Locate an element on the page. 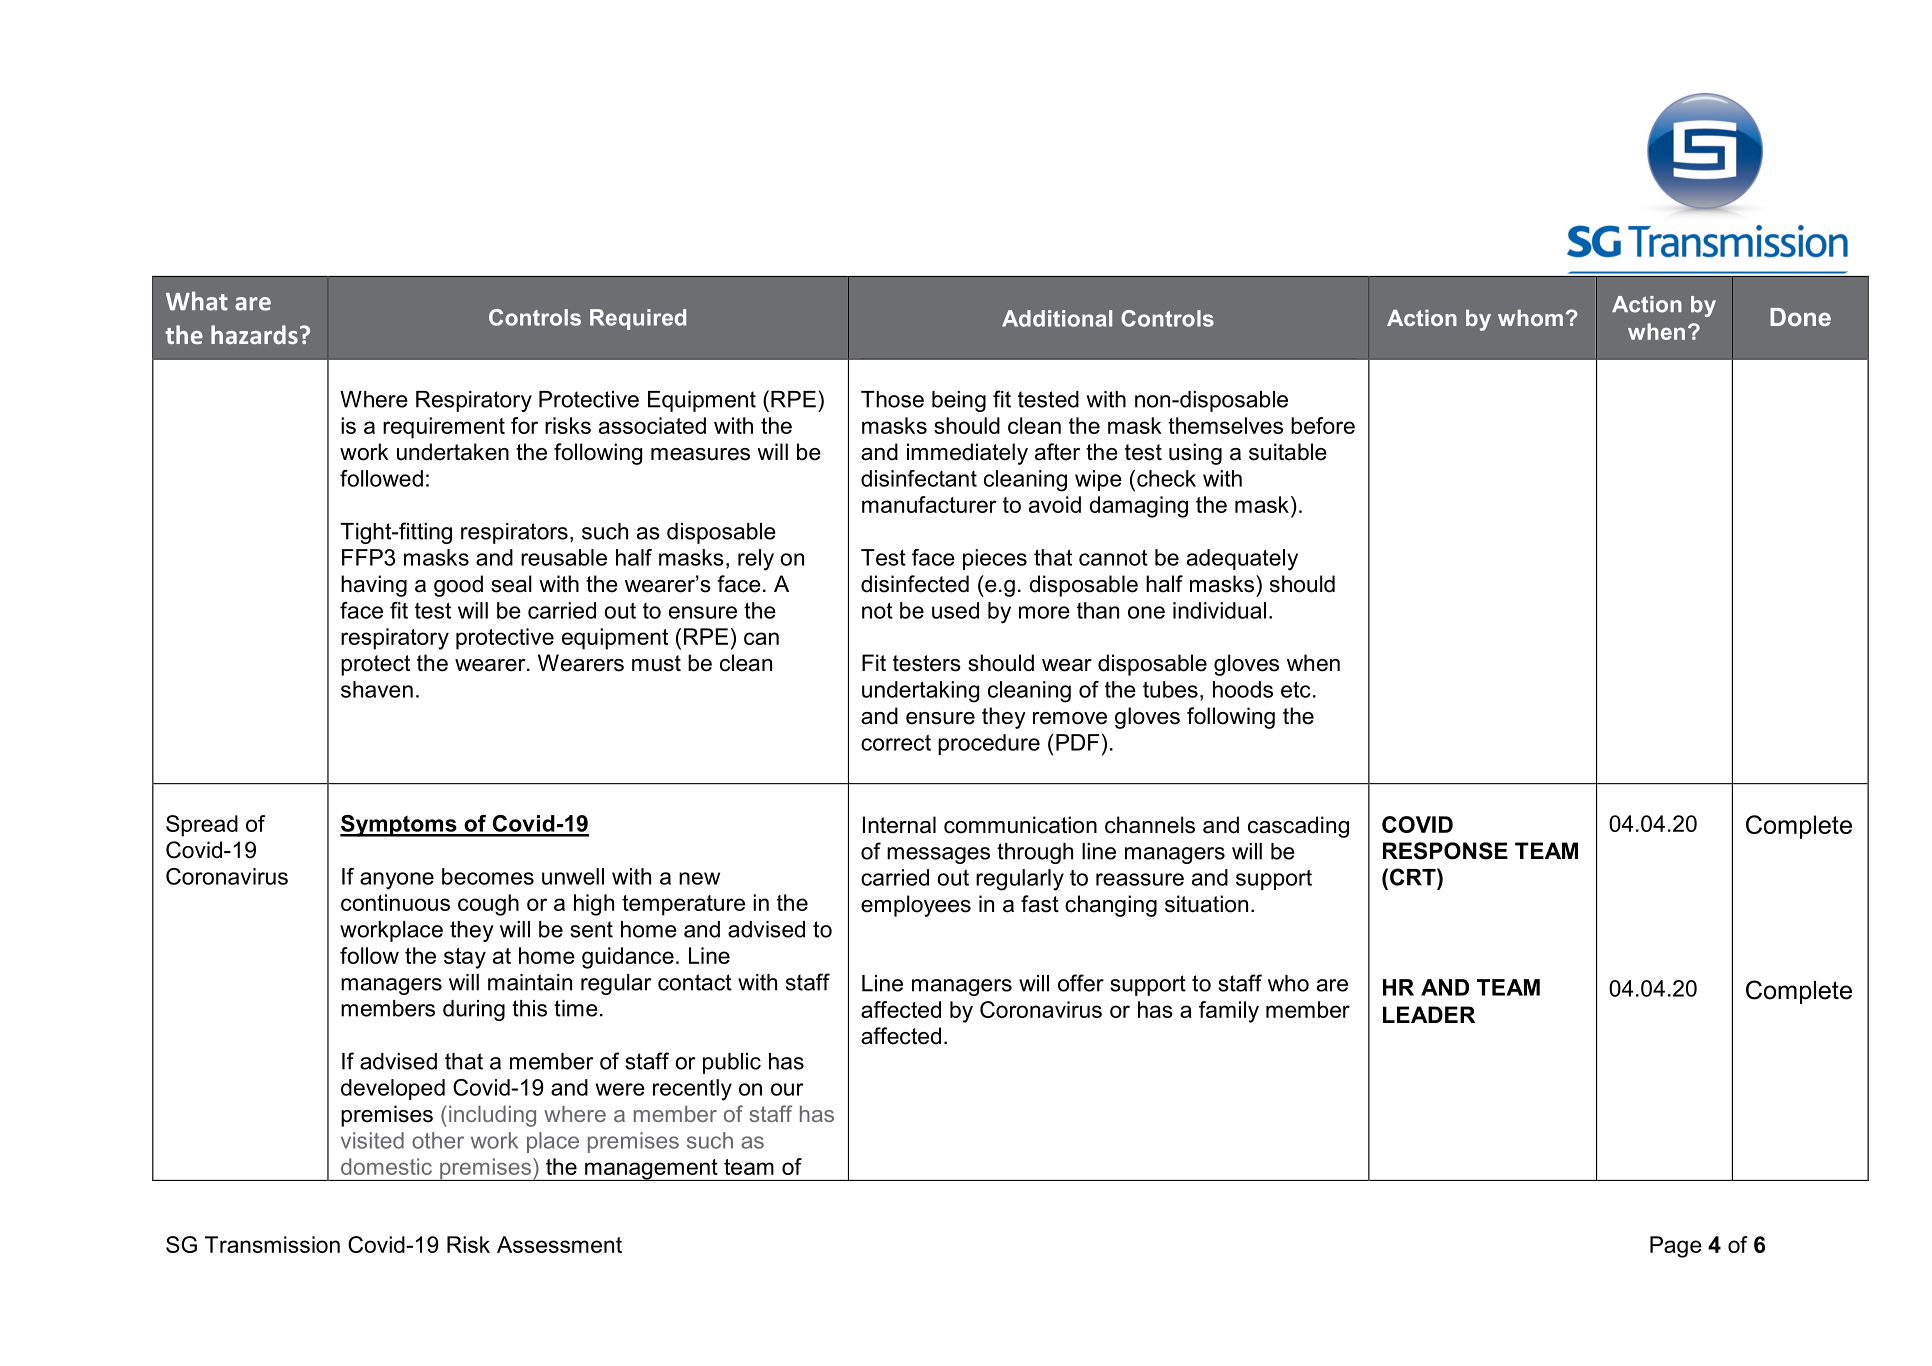 This image has height=1366, width=1932. procedure is located at coordinates (989, 744).
